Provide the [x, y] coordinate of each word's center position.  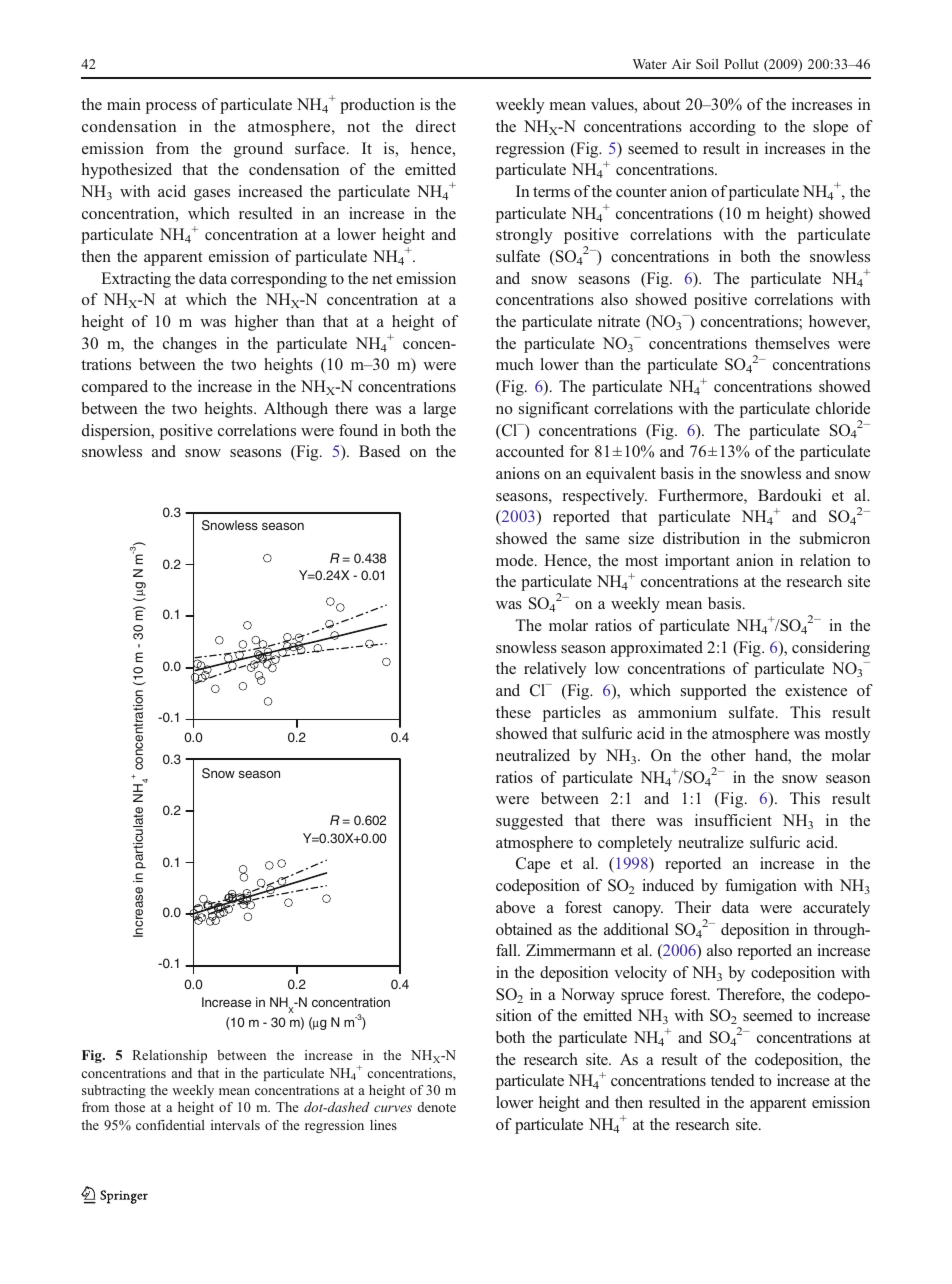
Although [296, 410]
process [171, 108]
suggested [529, 822]
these [513, 712]
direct [436, 126]
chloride [843, 408]
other [728, 755]
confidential [170, 1125]
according [723, 128]
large [440, 410]
